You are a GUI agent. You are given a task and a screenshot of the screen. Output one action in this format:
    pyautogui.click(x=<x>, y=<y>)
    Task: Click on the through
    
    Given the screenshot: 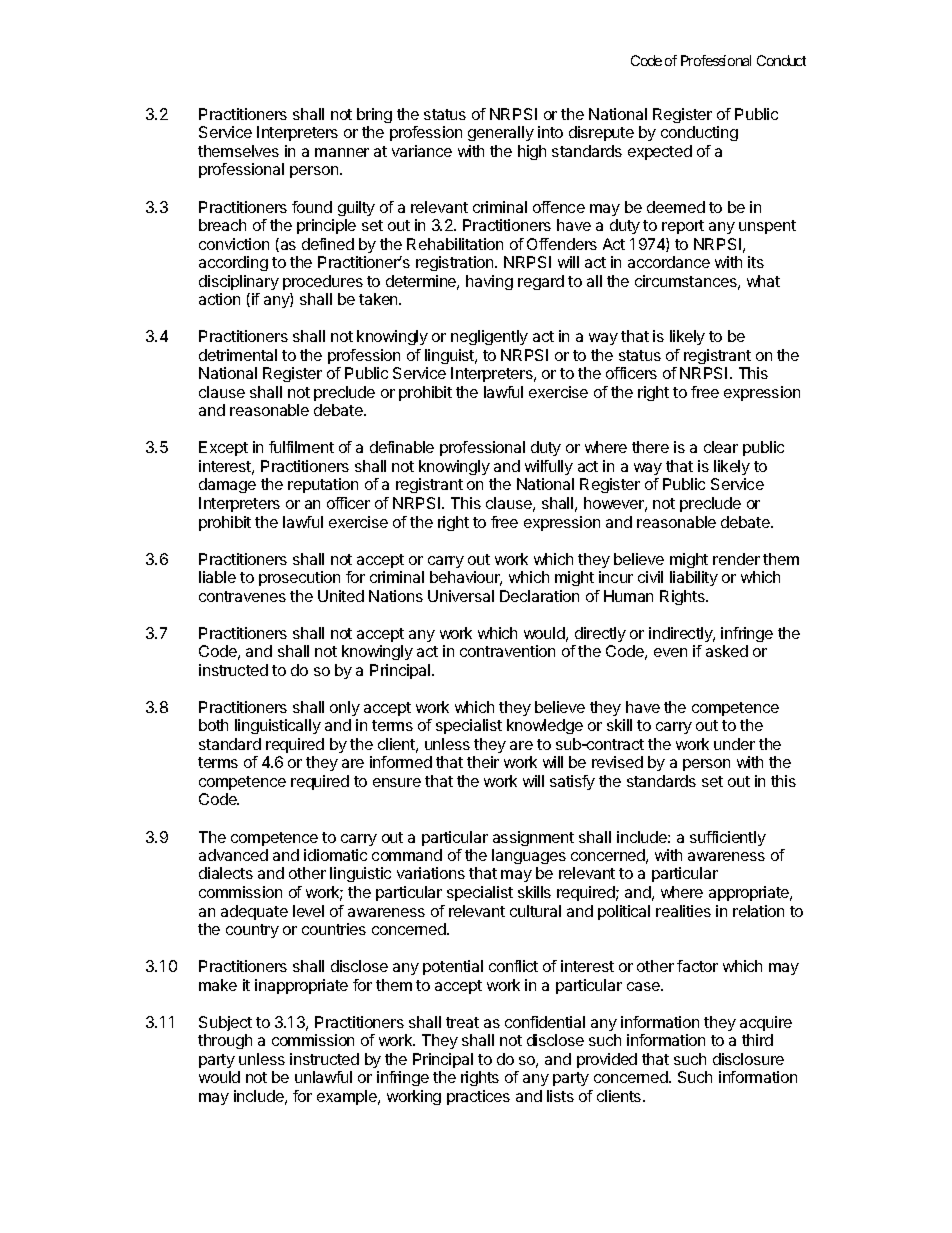 What is the action you would take?
    pyautogui.click(x=225, y=1041)
